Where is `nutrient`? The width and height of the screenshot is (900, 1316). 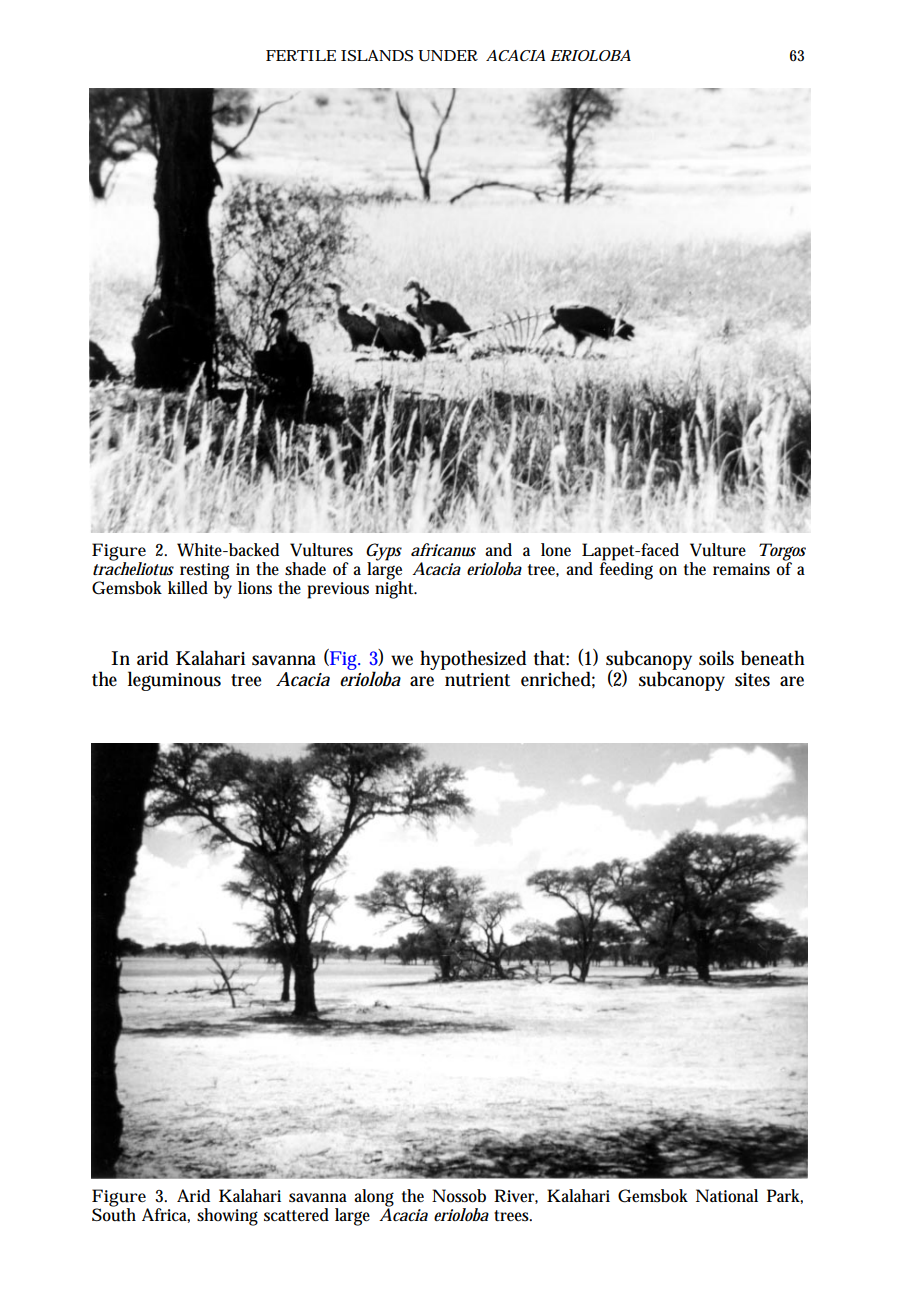 nutrient is located at coordinates (477, 680).
